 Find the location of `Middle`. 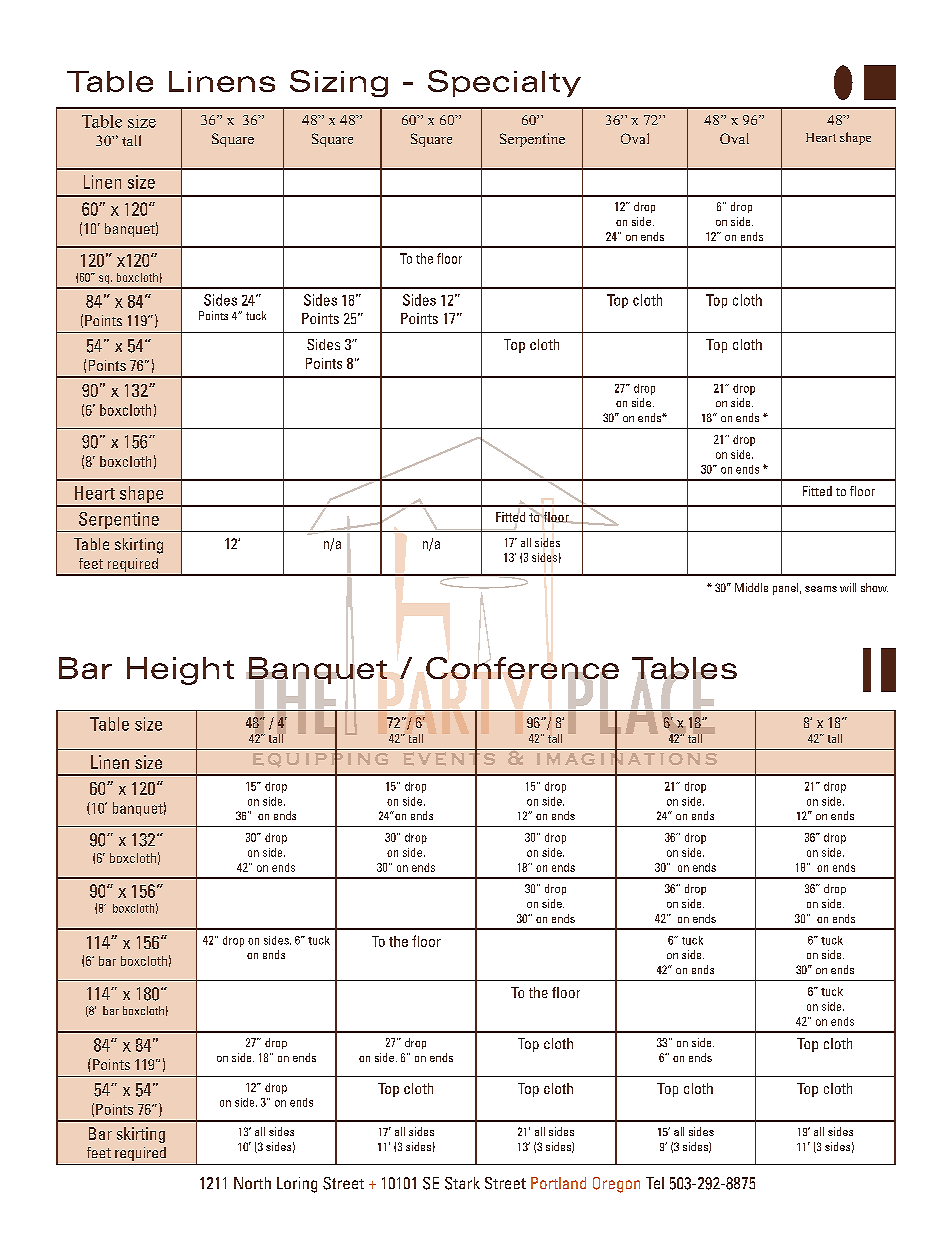

Middle is located at coordinates (751, 587).
